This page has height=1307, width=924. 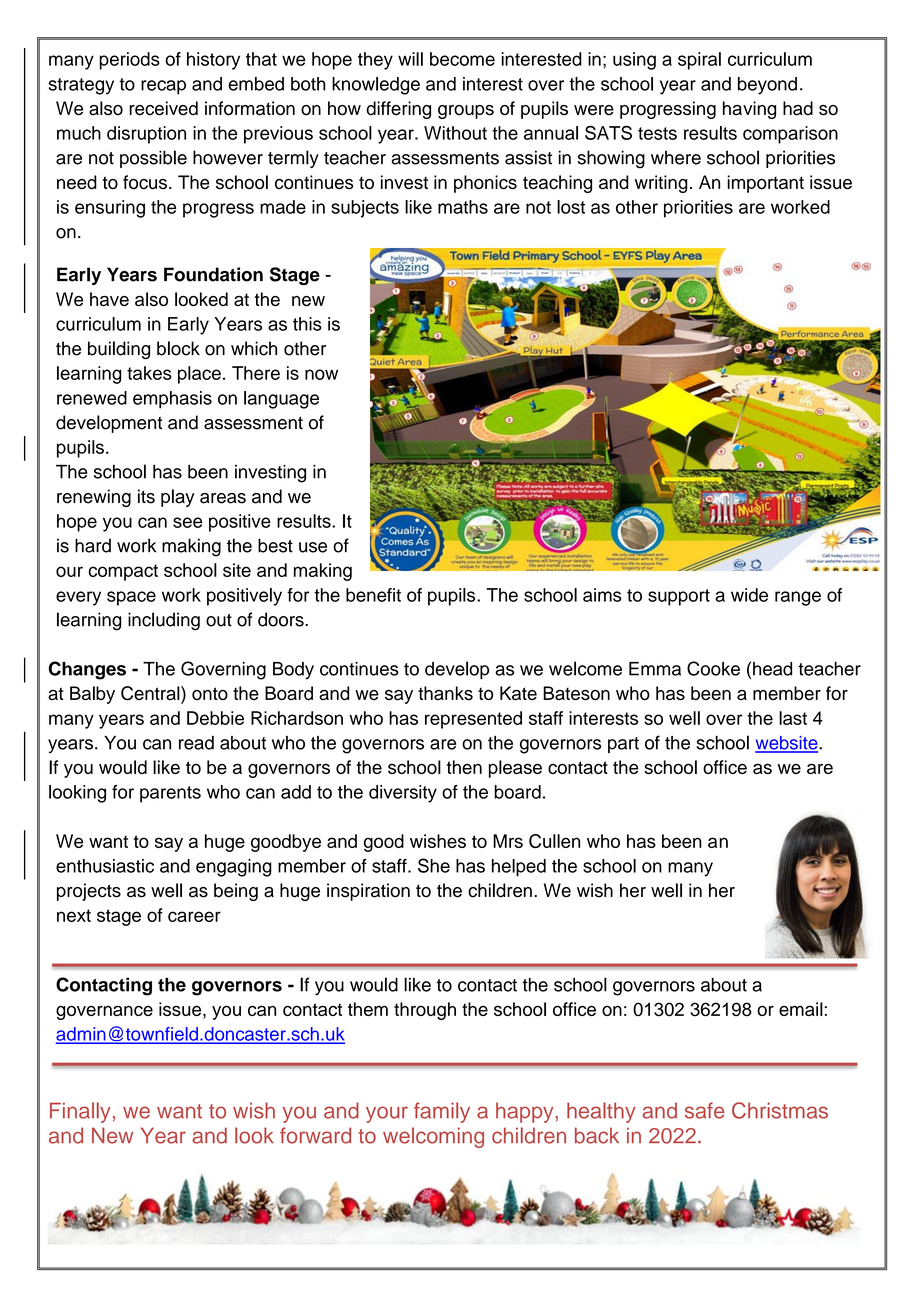 I want to click on recap, so click(x=163, y=87).
